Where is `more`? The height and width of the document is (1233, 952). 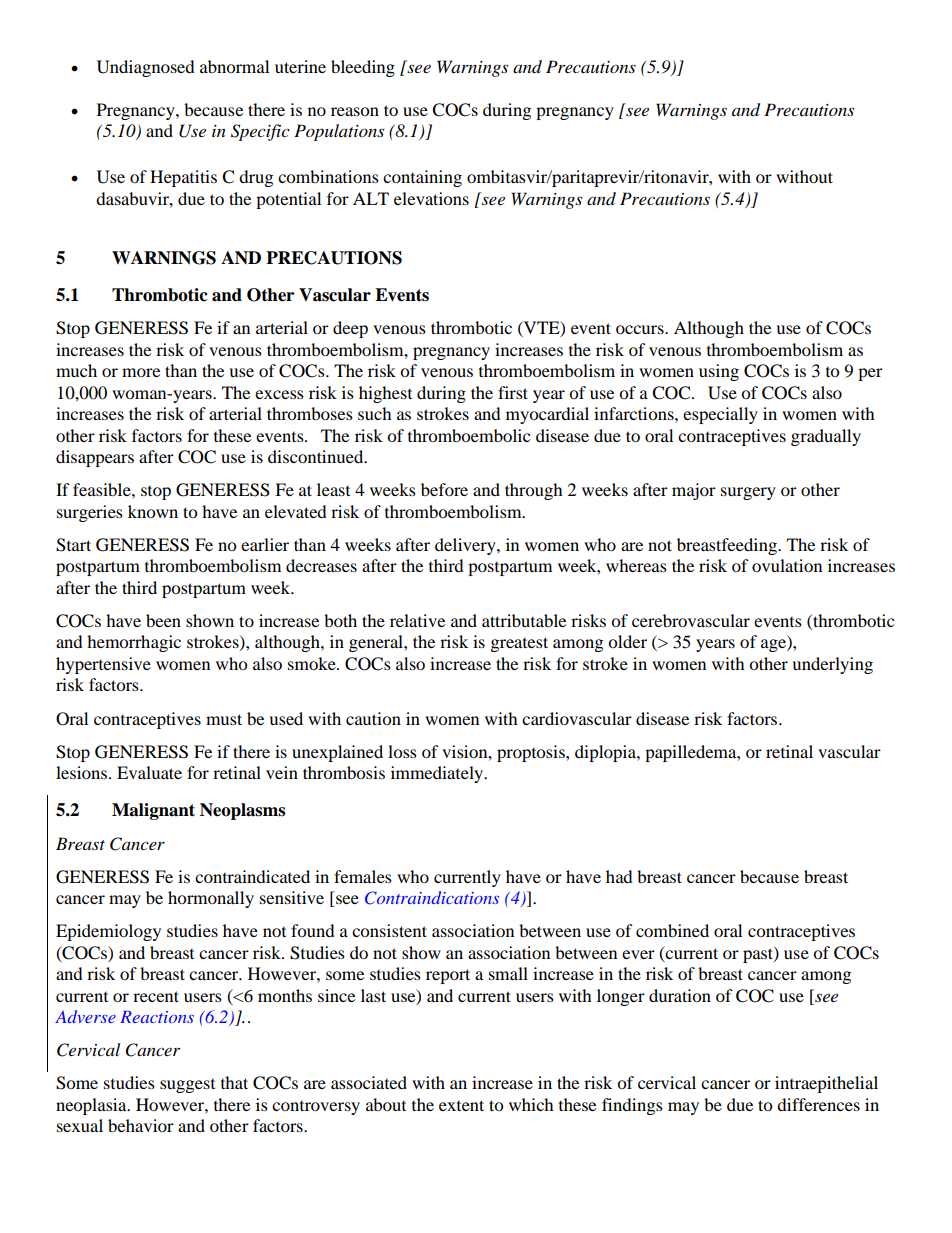
more is located at coordinates (141, 372).
